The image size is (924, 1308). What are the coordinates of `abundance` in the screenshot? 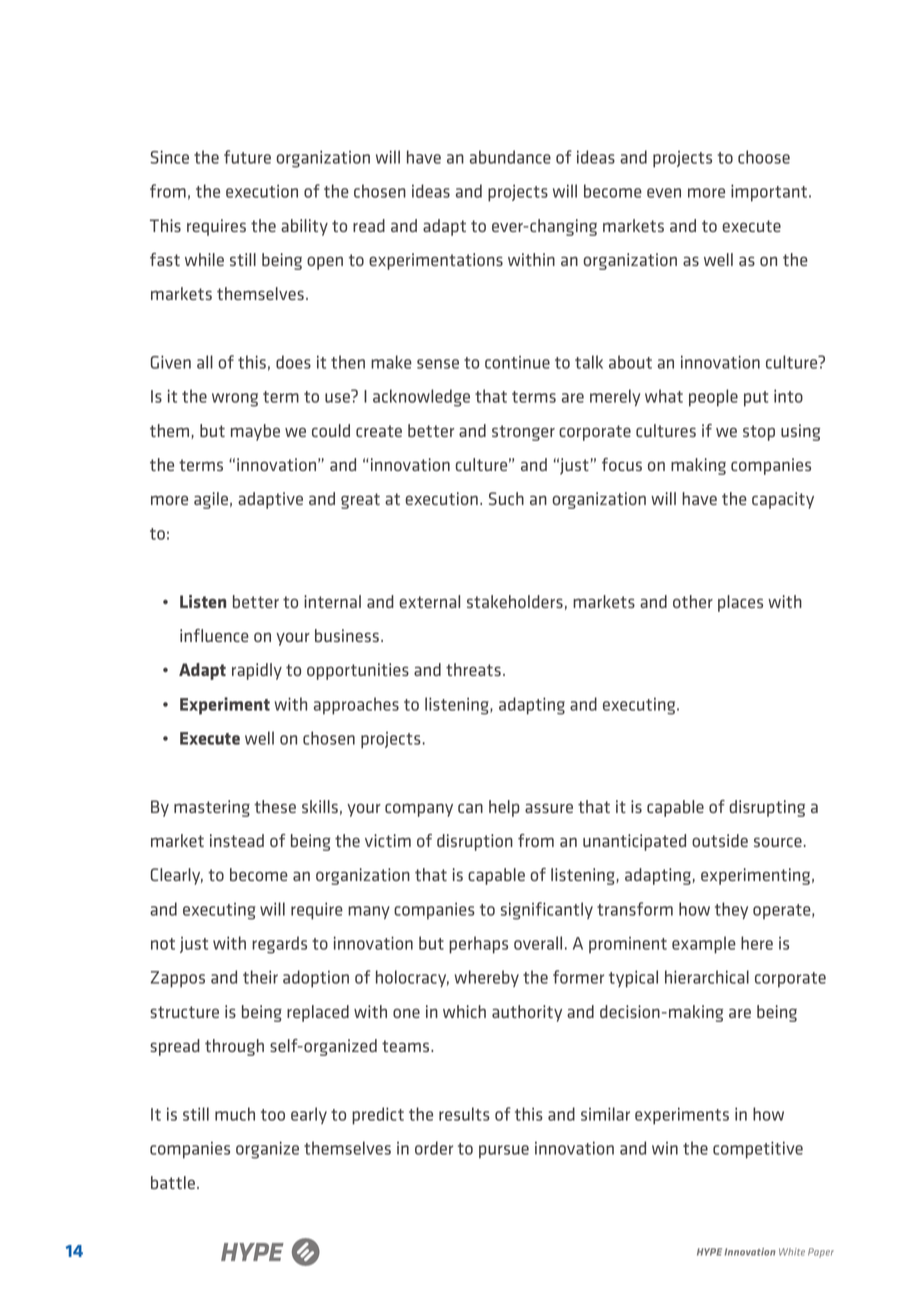 It's located at (510, 157).
